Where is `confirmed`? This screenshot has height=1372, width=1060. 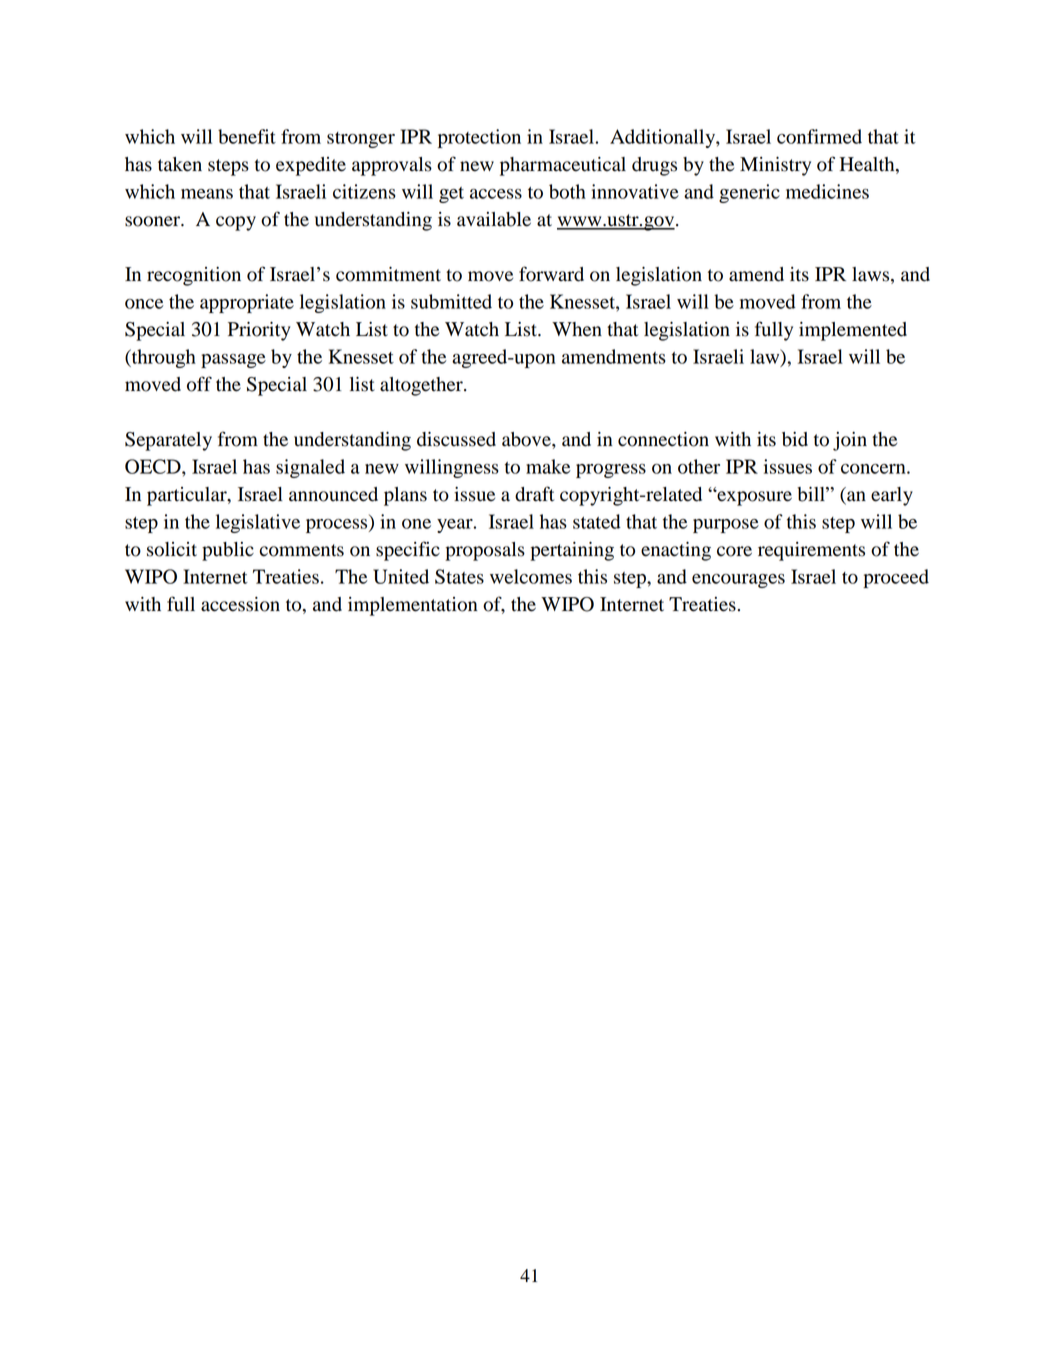 confirmed is located at coordinates (819, 136).
